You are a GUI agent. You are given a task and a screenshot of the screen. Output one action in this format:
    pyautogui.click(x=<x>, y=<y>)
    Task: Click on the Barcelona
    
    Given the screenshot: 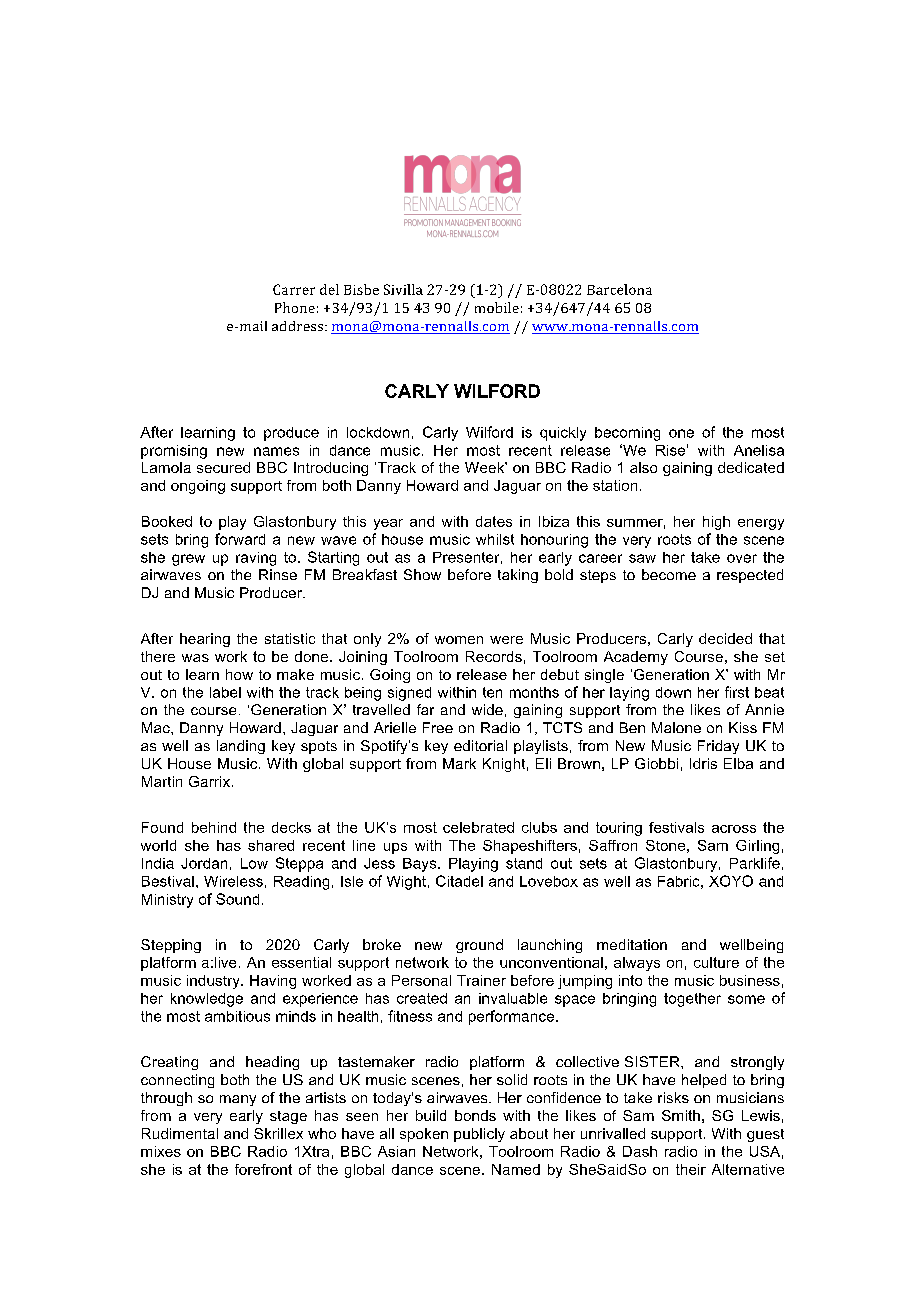 What is the action you would take?
    pyautogui.click(x=619, y=289)
